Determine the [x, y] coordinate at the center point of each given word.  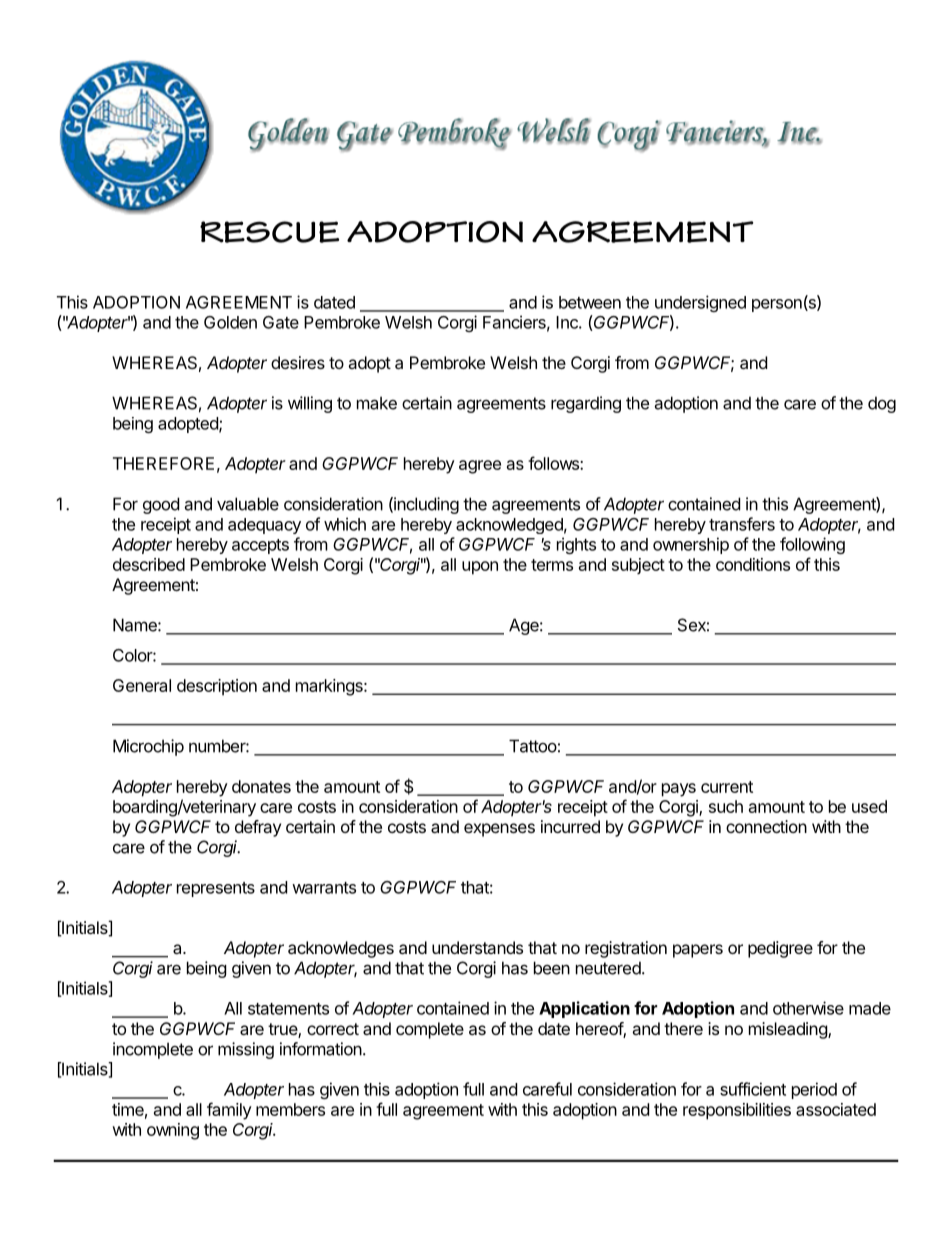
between [590, 302]
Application [584, 1009]
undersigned [700, 303]
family [229, 1111]
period [814, 1090]
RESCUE [269, 232]
